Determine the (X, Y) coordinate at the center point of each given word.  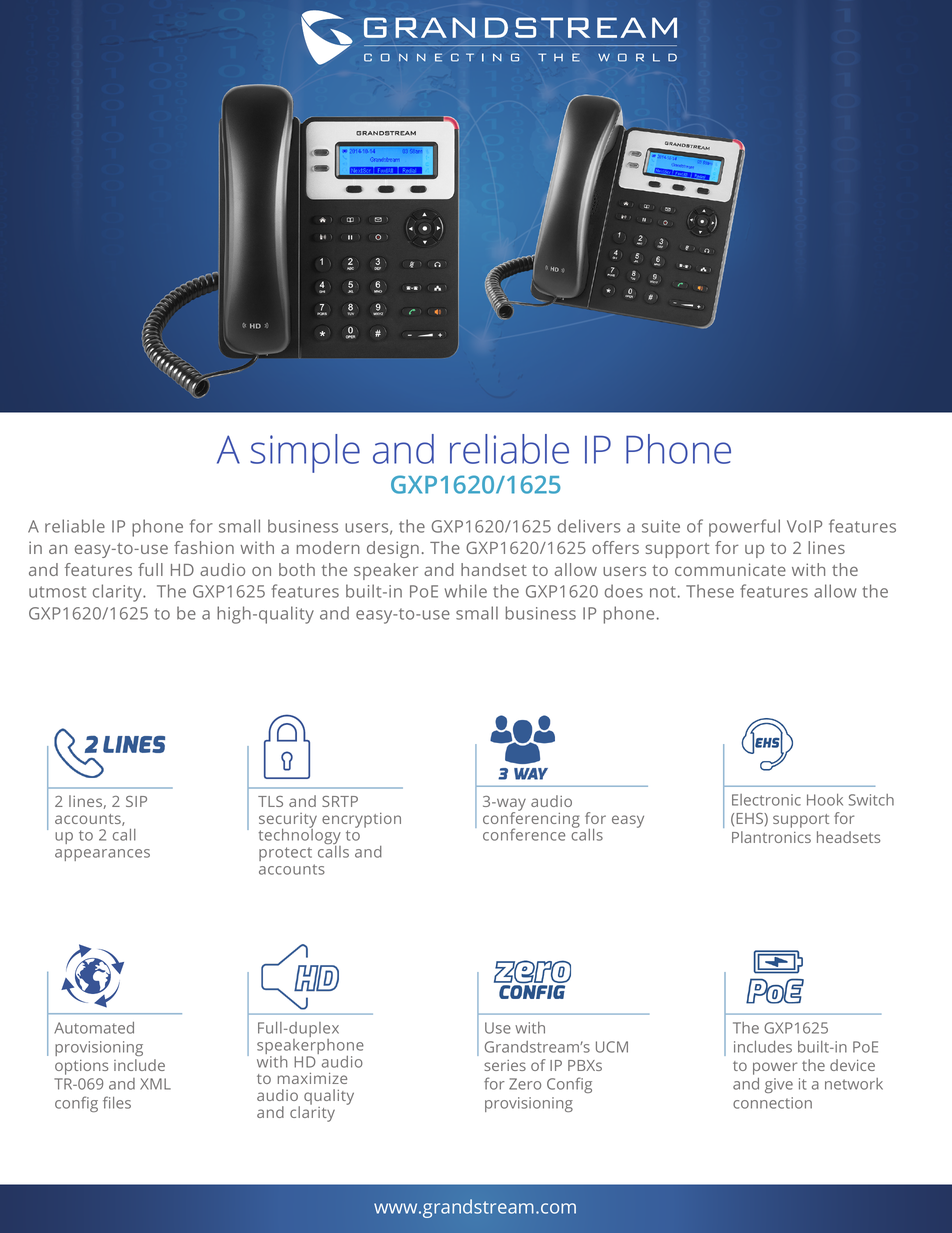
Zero (525, 1084)
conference (524, 834)
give (779, 1085)
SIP (136, 801)
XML (155, 1084)
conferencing (531, 820)
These (710, 591)
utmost (57, 592)
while (466, 591)
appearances (102, 855)
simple (305, 453)
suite (661, 526)
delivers (589, 526)
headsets (848, 837)
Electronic (766, 800)
